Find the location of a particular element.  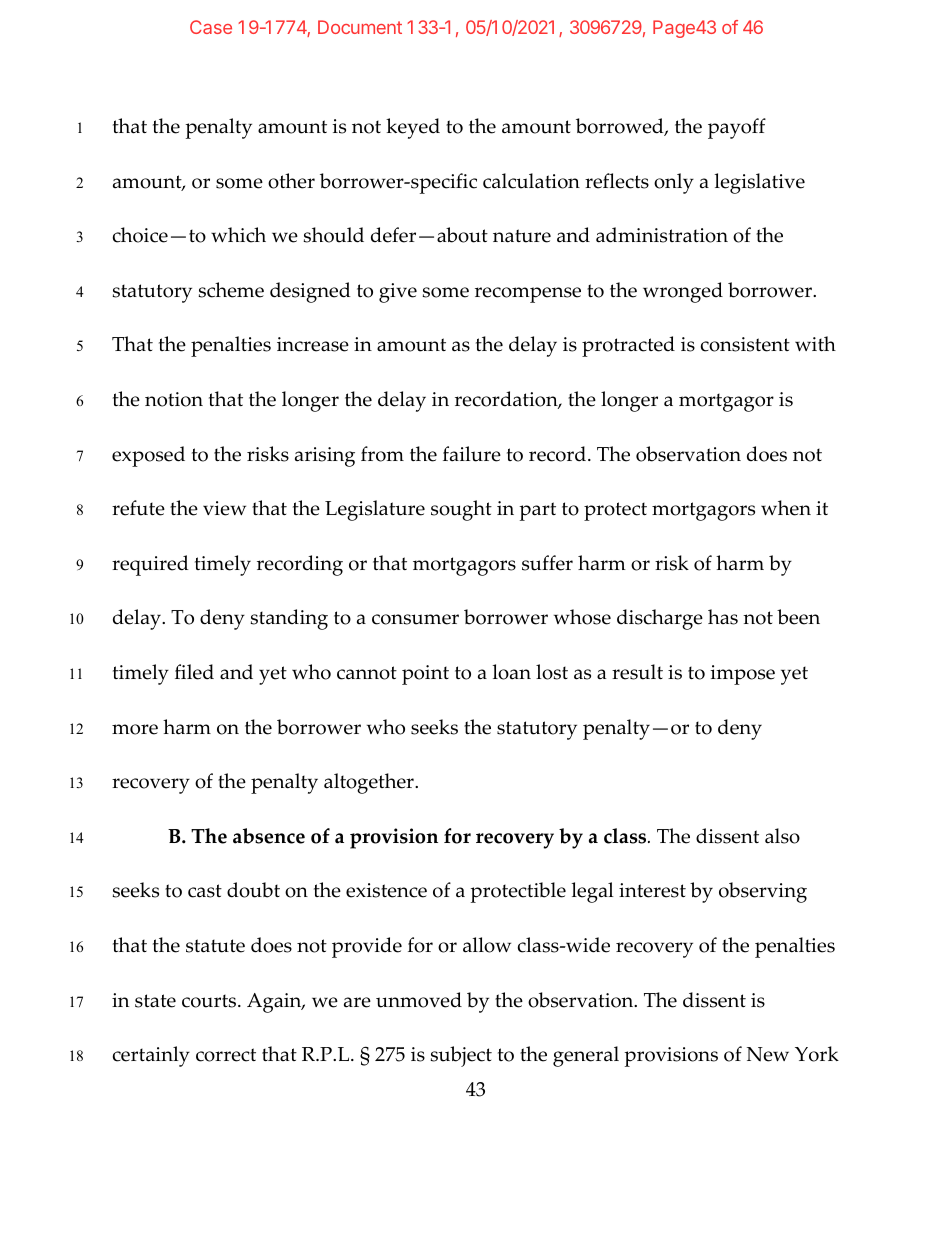

payoff is located at coordinates (737, 128).
